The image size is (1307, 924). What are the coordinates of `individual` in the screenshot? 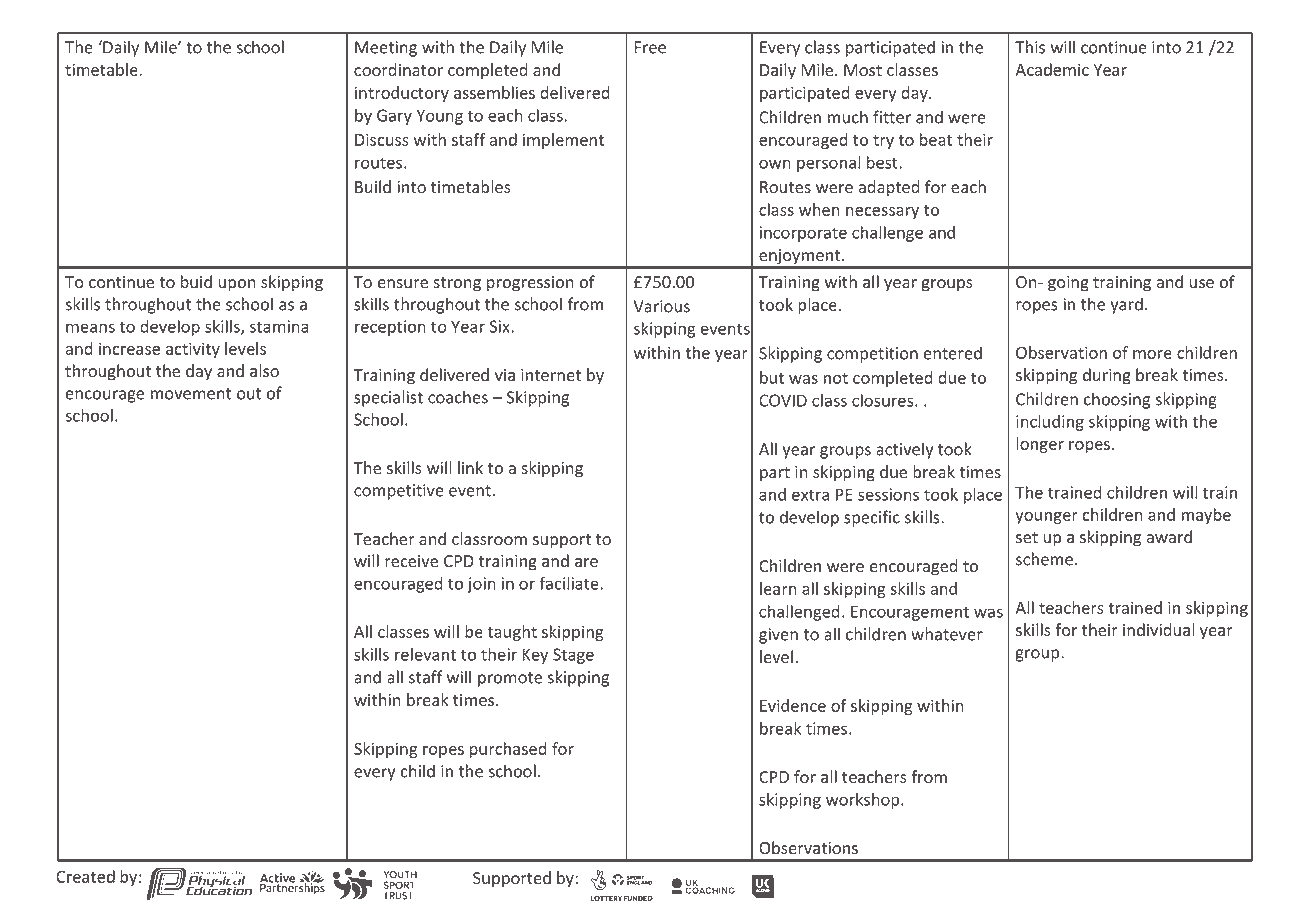 It's located at (1158, 629).
